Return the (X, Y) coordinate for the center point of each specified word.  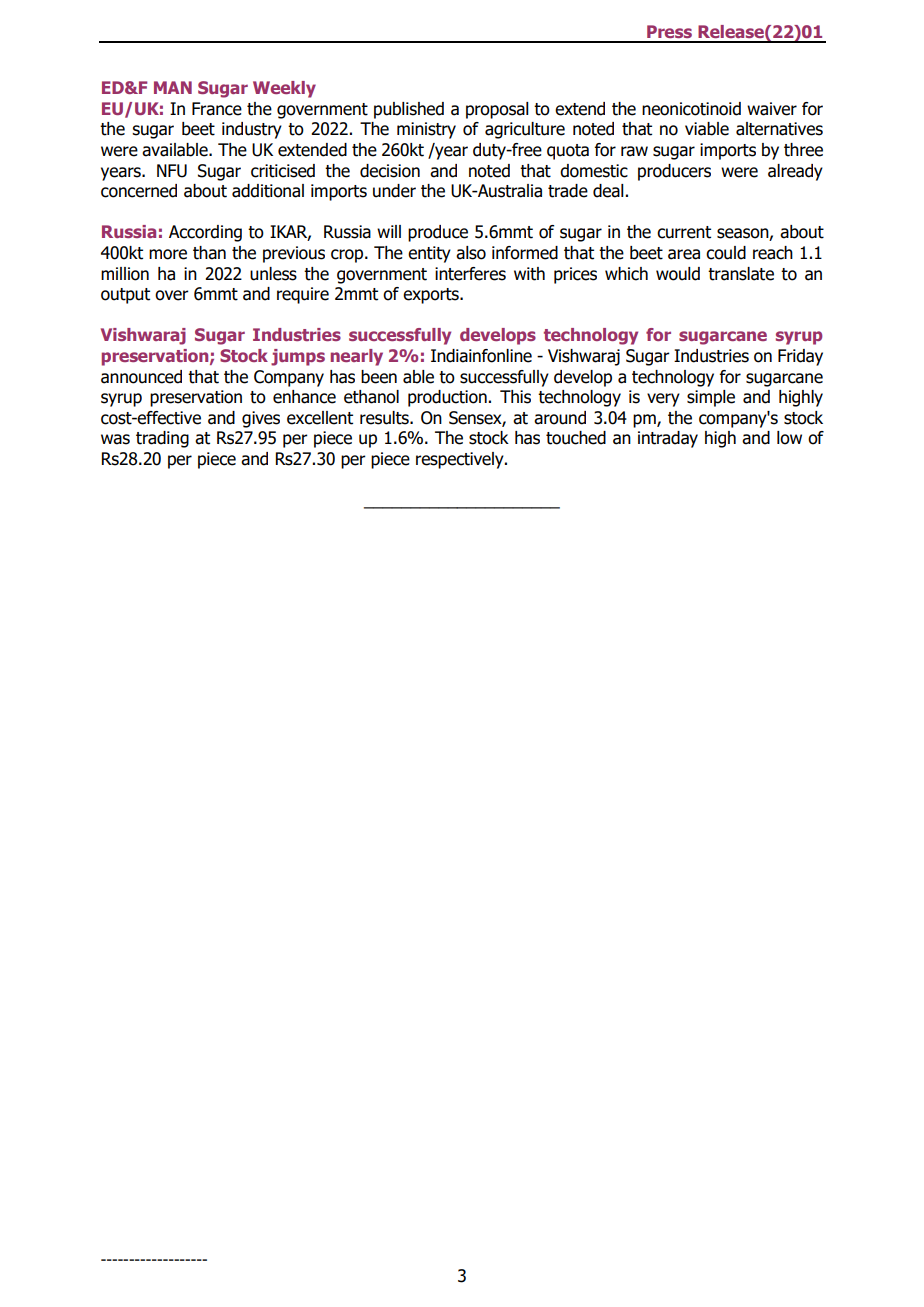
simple (711, 398)
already (795, 172)
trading (162, 439)
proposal (497, 110)
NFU (172, 171)
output (125, 296)
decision (390, 171)
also (471, 253)
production (447, 398)
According (205, 233)
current (684, 232)
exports (432, 296)
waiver (772, 109)
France (217, 109)
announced (141, 377)
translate (741, 274)
